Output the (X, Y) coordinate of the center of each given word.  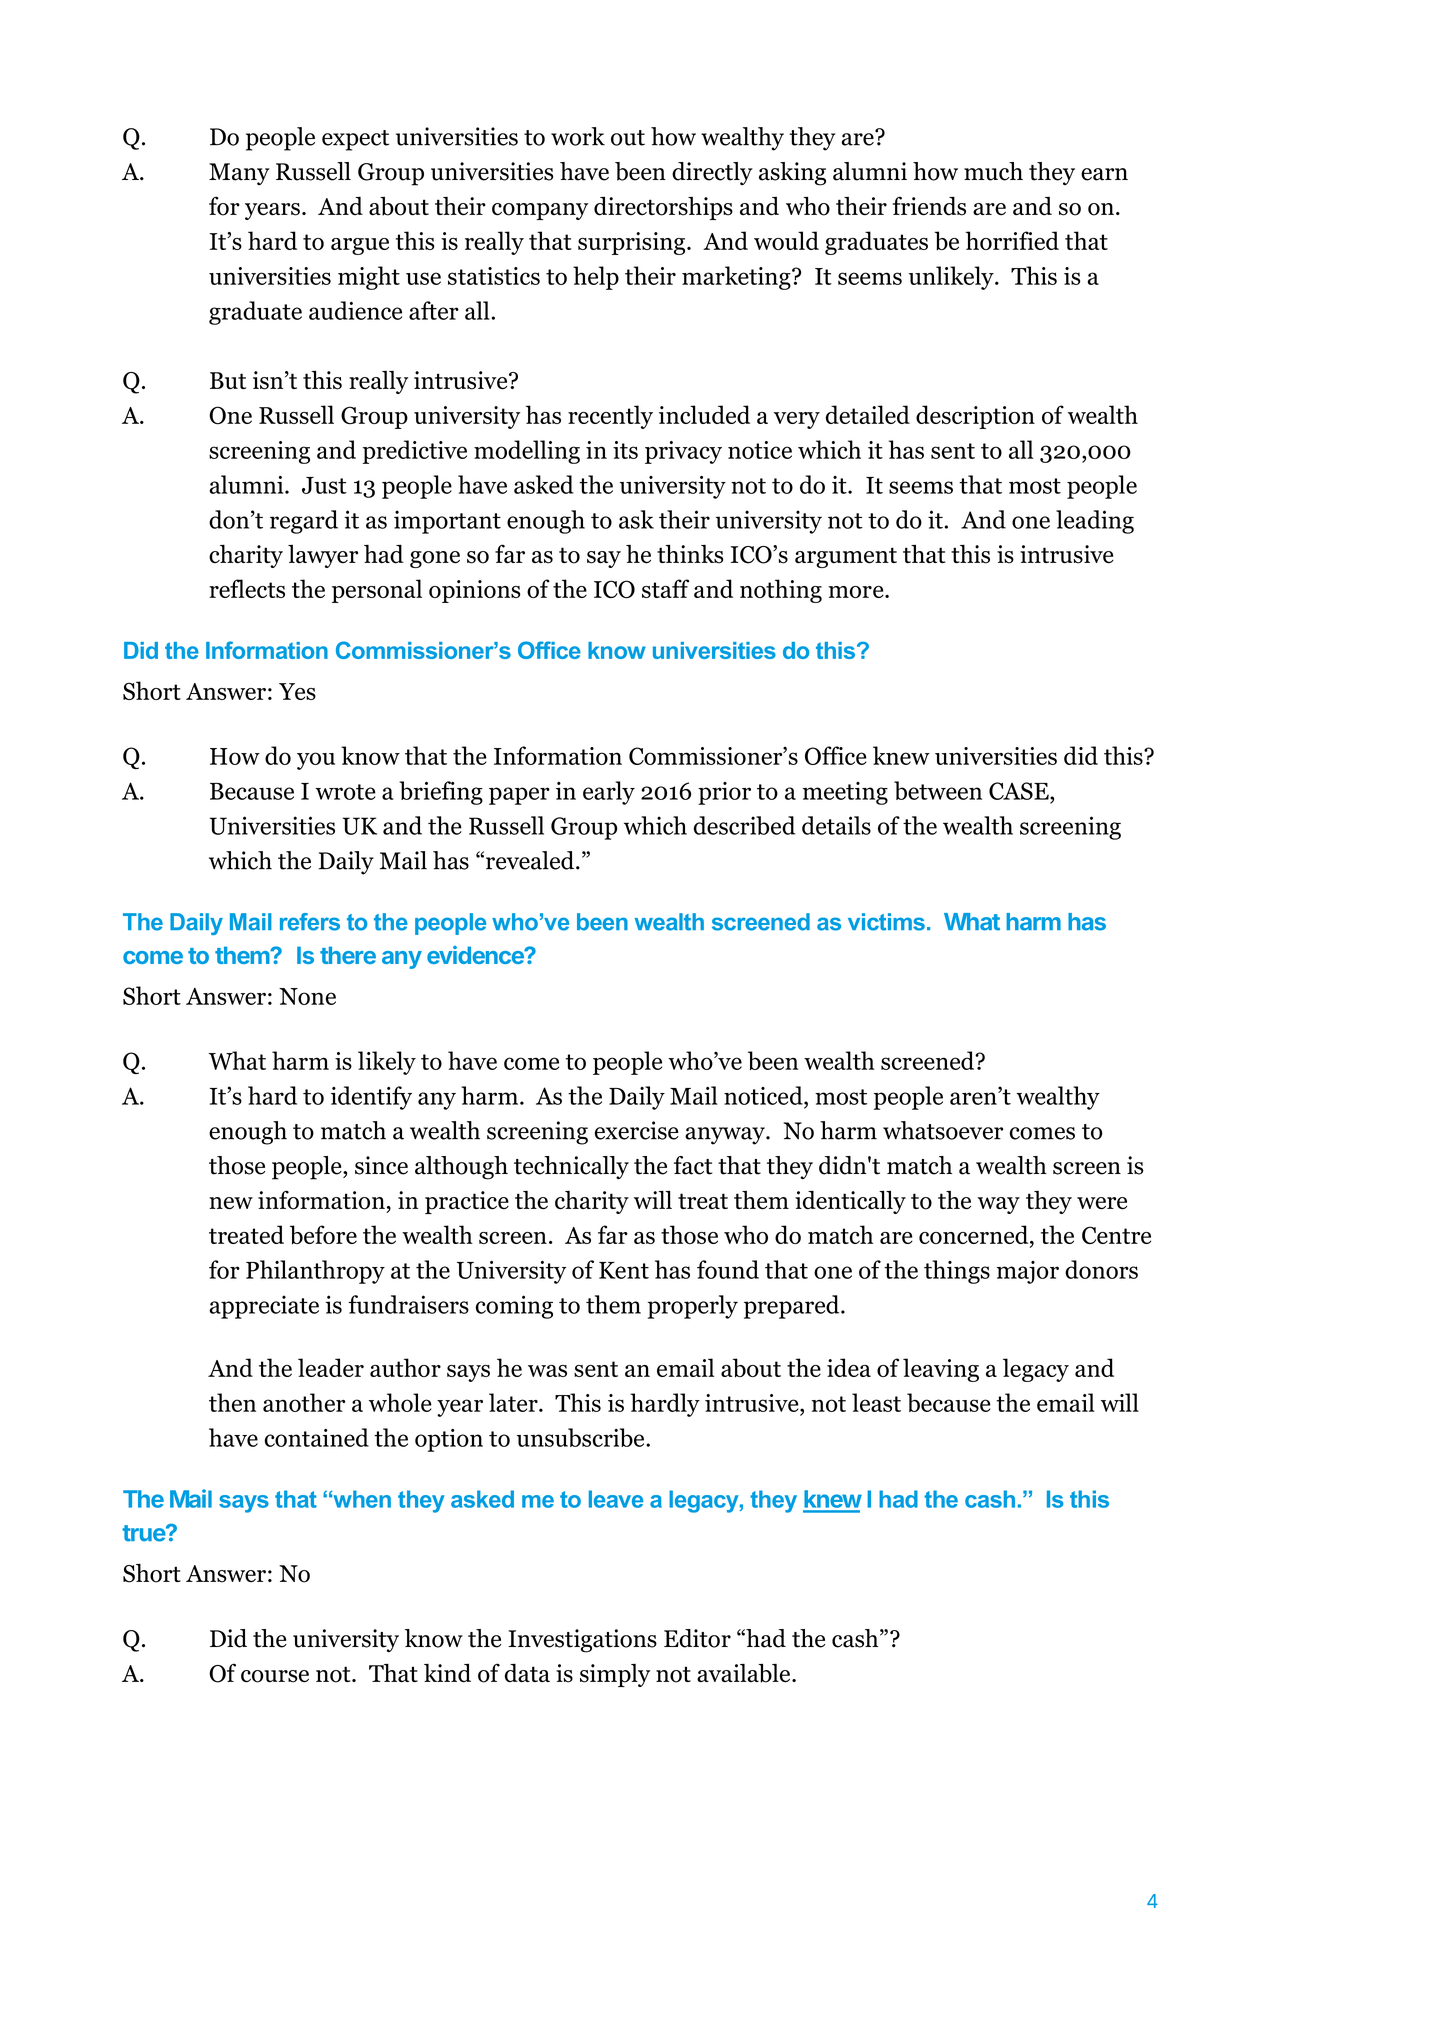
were (1102, 1203)
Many (239, 174)
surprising (633, 243)
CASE (1020, 791)
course (275, 1676)
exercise (637, 1130)
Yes (297, 691)
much (993, 171)
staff (665, 588)
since (381, 1165)
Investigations (582, 1641)
